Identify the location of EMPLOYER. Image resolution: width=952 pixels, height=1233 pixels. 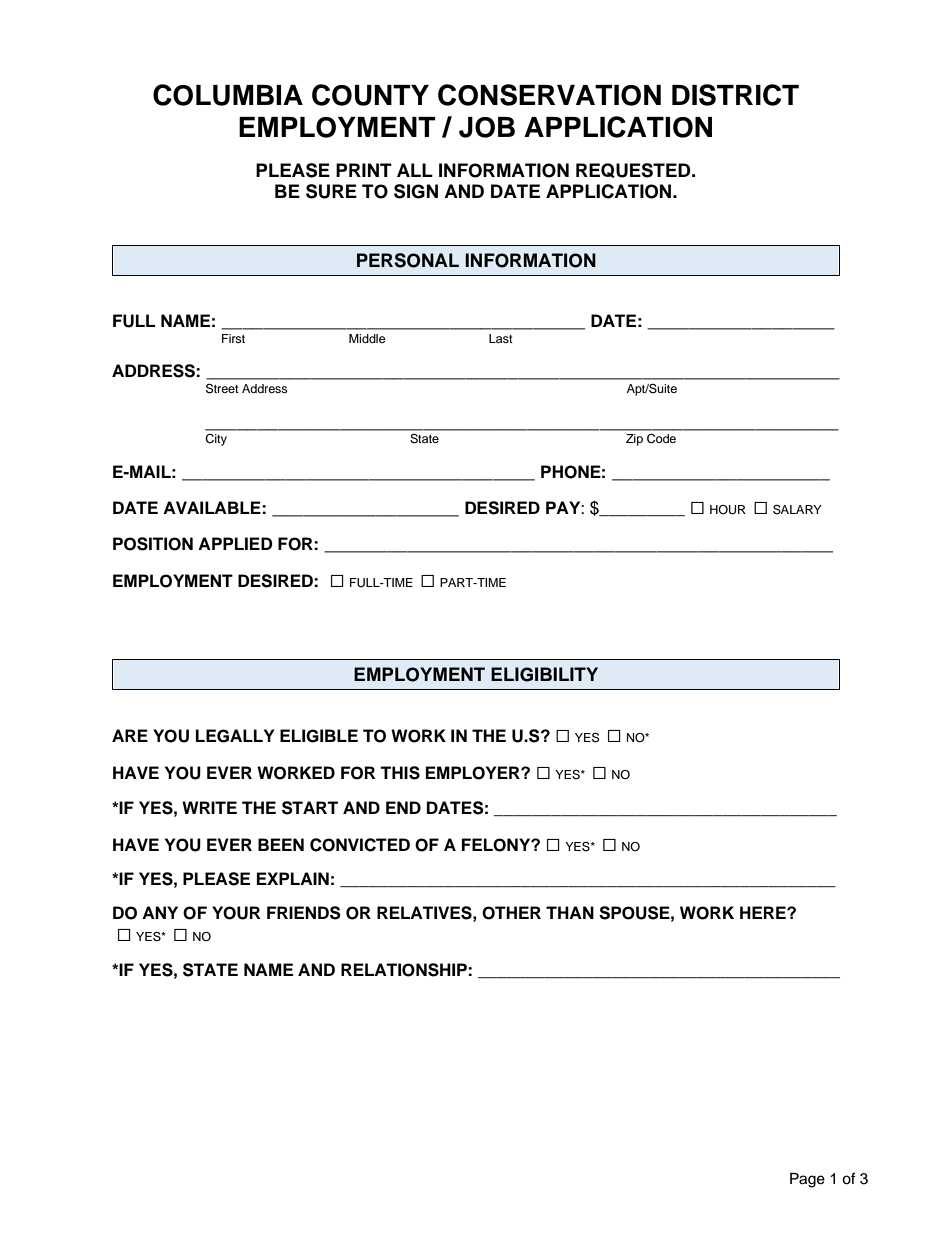
(474, 773).
